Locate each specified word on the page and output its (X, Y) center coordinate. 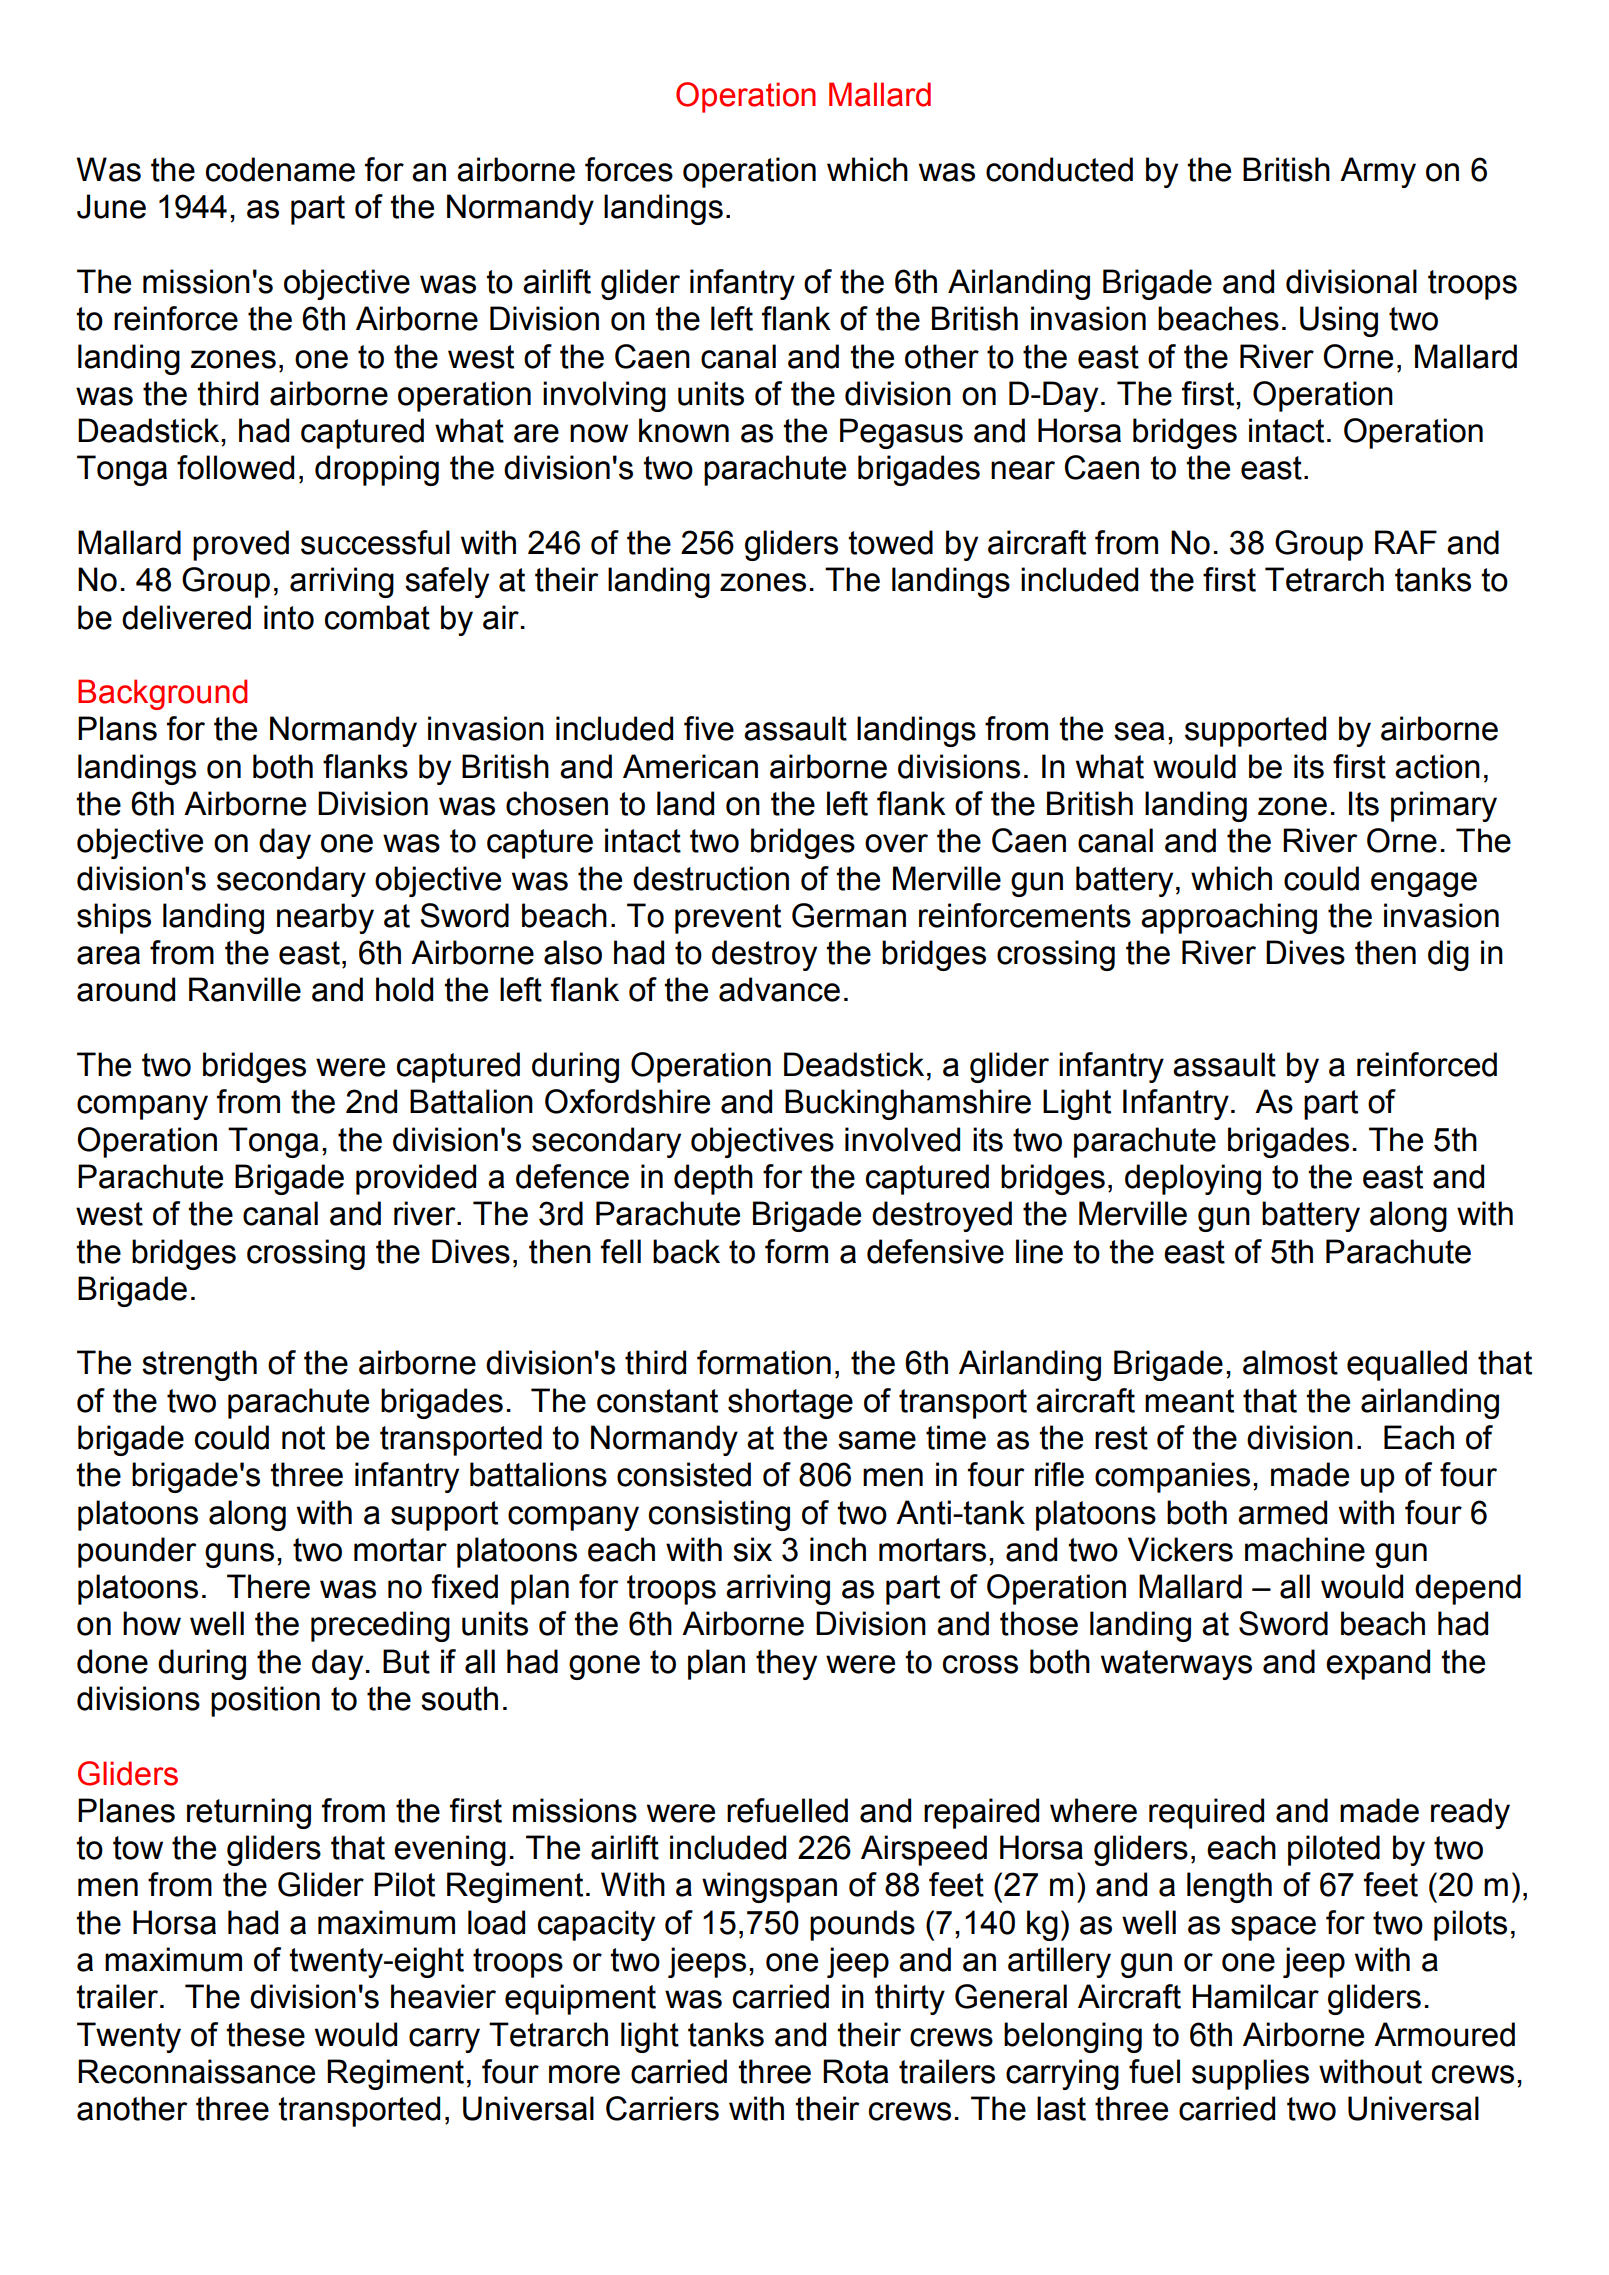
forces (629, 169)
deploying (1193, 1179)
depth (713, 1179)
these (265, 2034)
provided (416, 1179)
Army (1378, 172)
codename (280, 169)
